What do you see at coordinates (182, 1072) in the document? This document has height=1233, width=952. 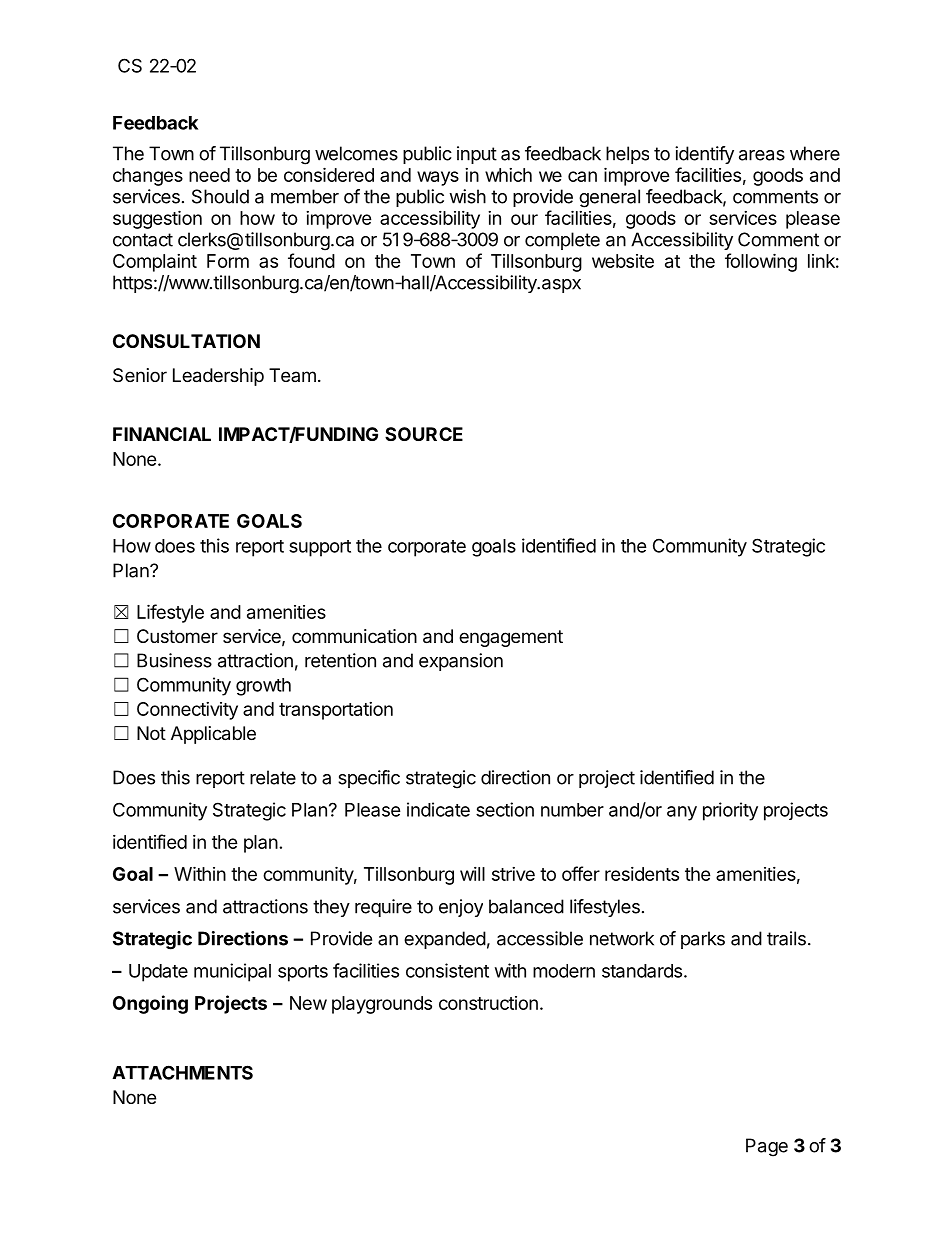 I see `ATTACHMENTS` at bounding box center [182, 1072].
